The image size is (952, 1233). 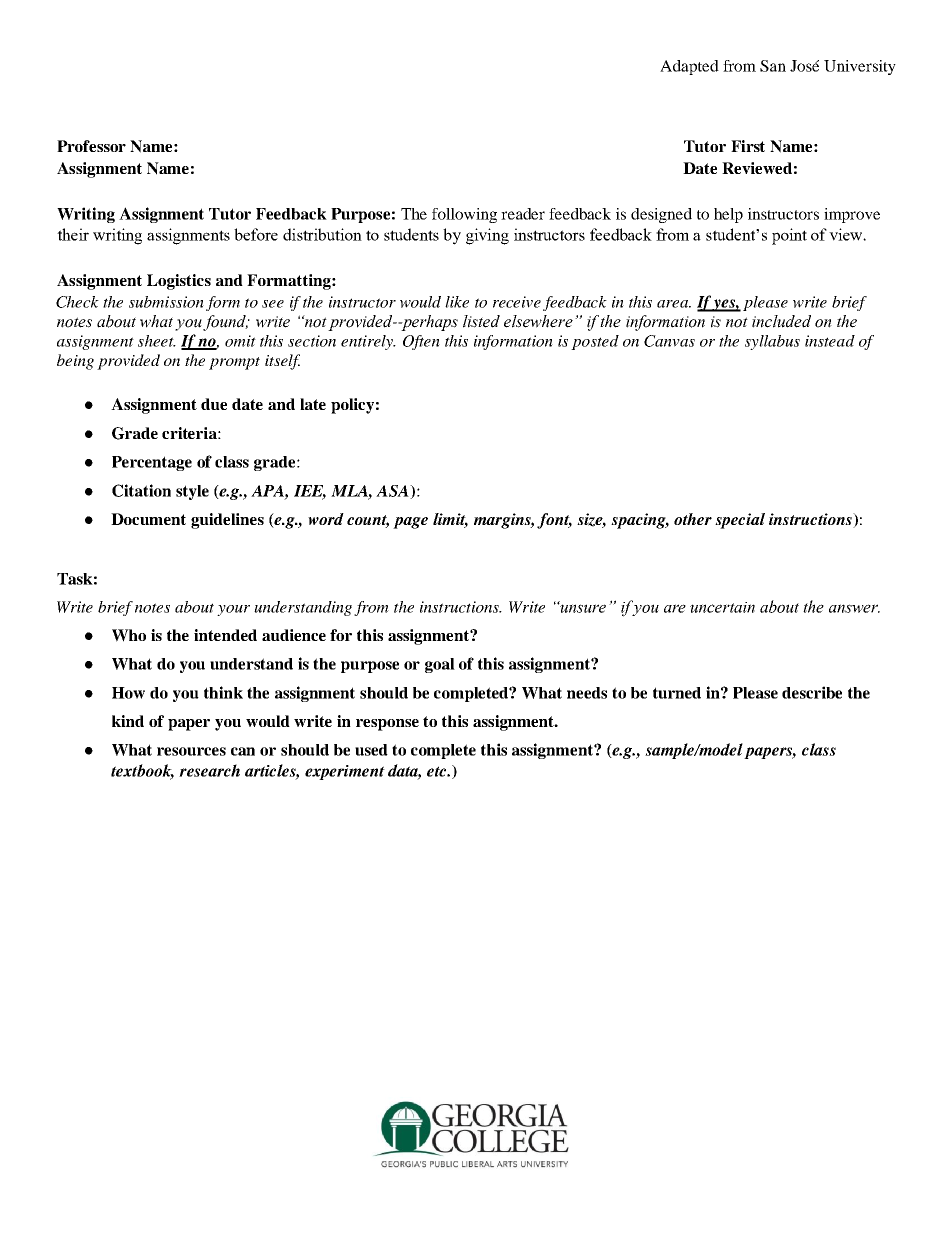 I want to click on like, so click(x=457, y=302).
